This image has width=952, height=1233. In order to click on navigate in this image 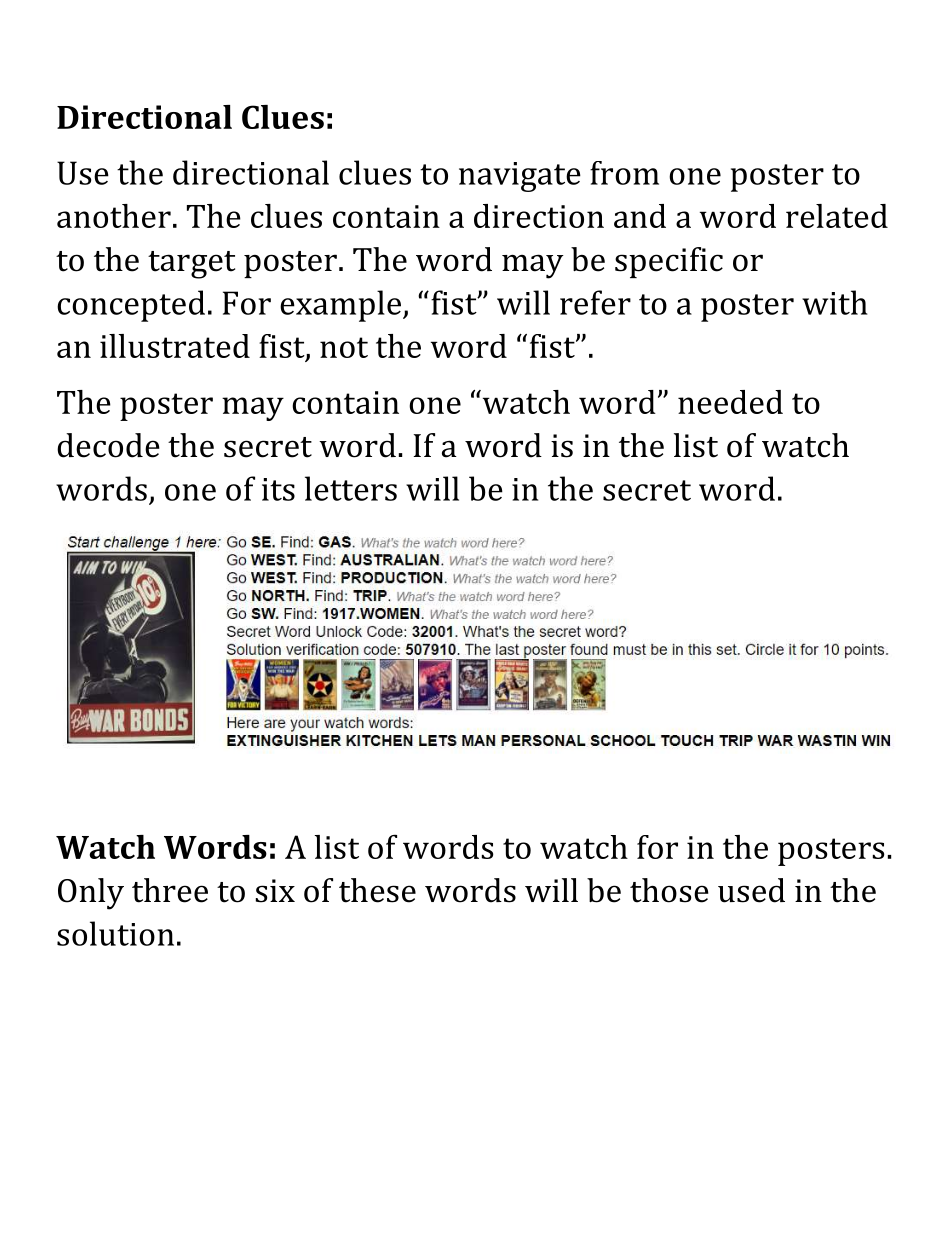, I will do `click(520, 177)`.
